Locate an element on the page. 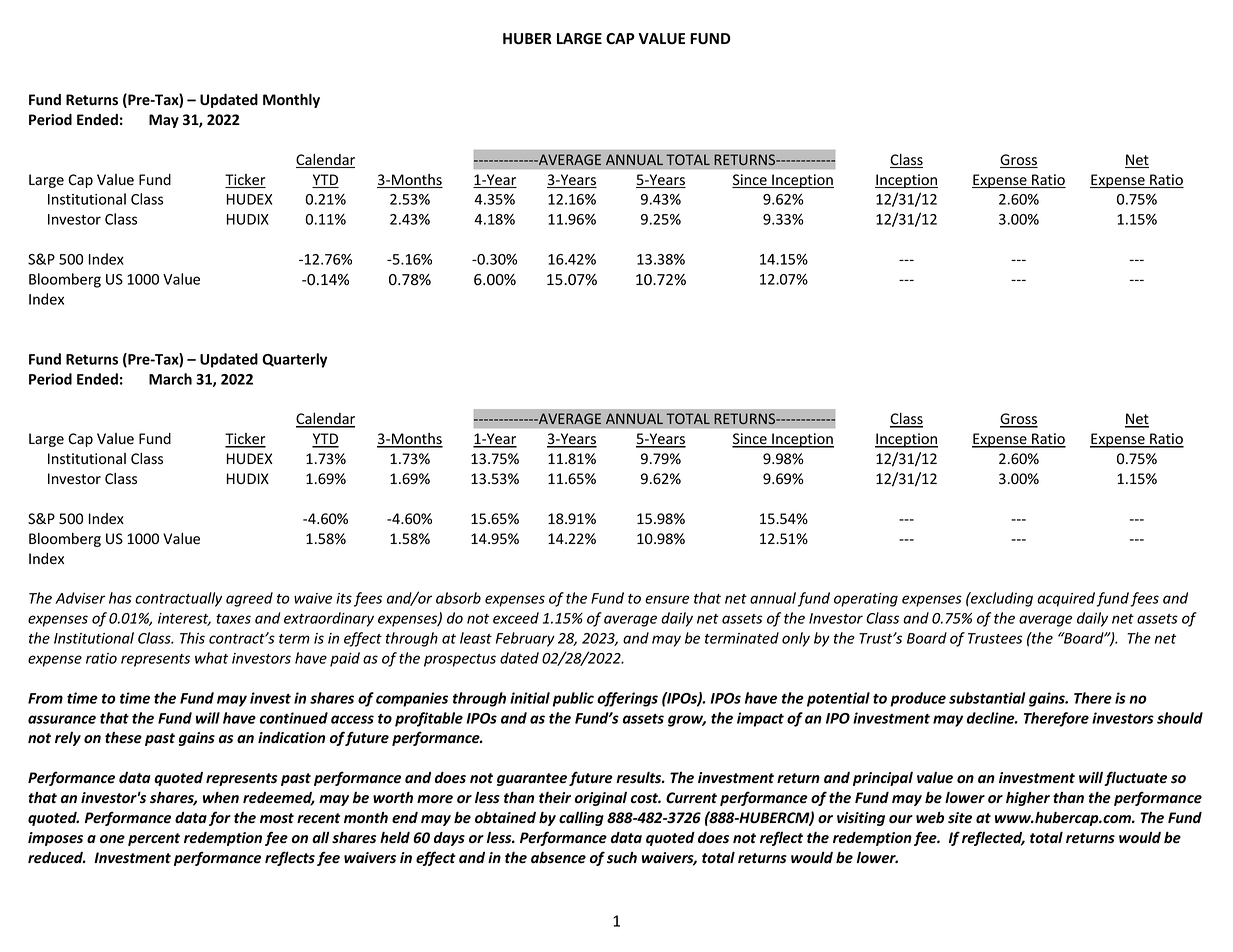  guarantee is located at coordinates (532, 779).
